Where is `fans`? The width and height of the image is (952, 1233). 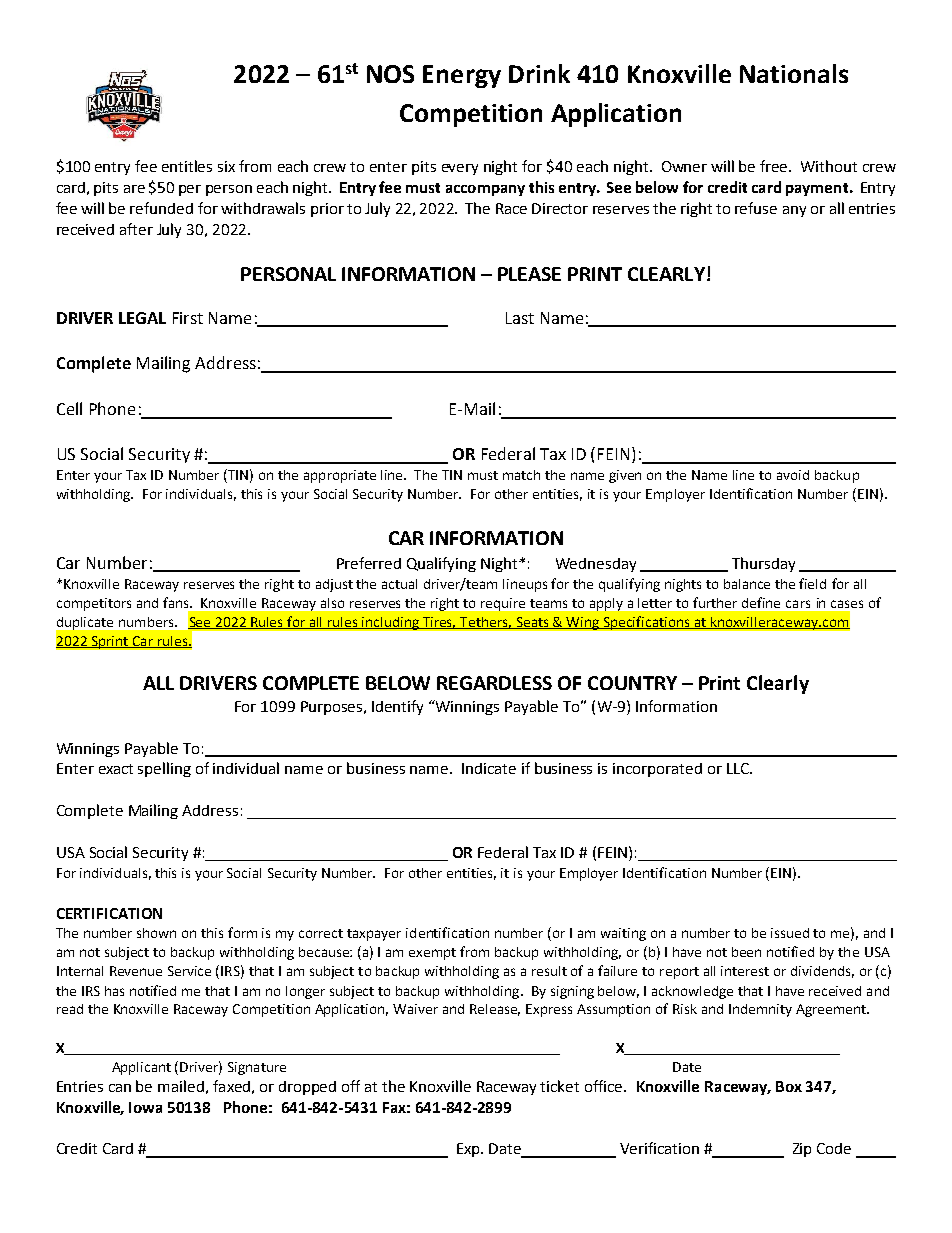
fans is located at coordinates (177, 602).
